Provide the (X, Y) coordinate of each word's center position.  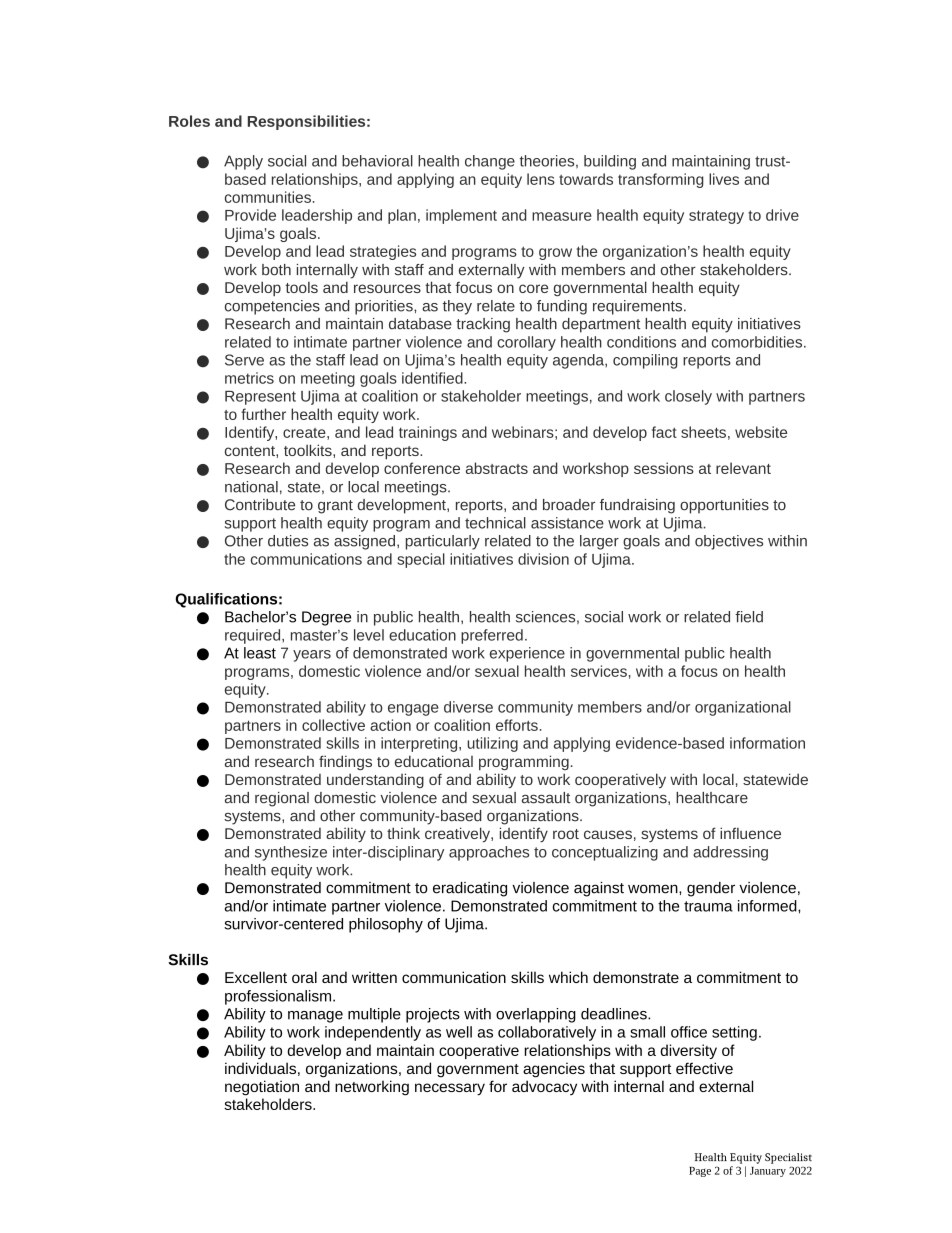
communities (268, 197)
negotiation (262, 1088)
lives (724, 179)
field (749, 617)
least (260, 653)
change (490, 162)
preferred (492, 636)
